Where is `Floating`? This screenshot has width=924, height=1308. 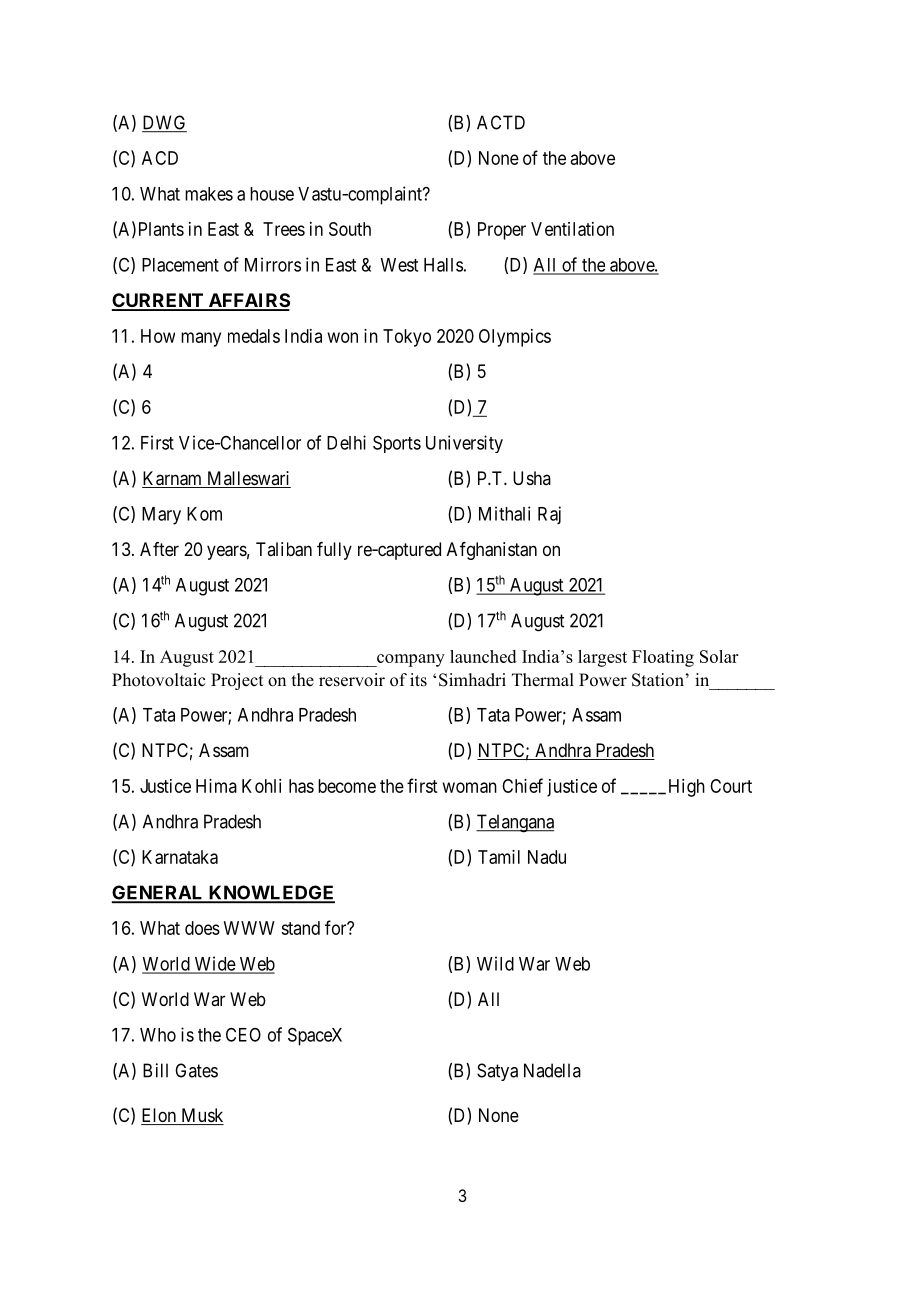 Floating is located at coordinates (663, 658).
